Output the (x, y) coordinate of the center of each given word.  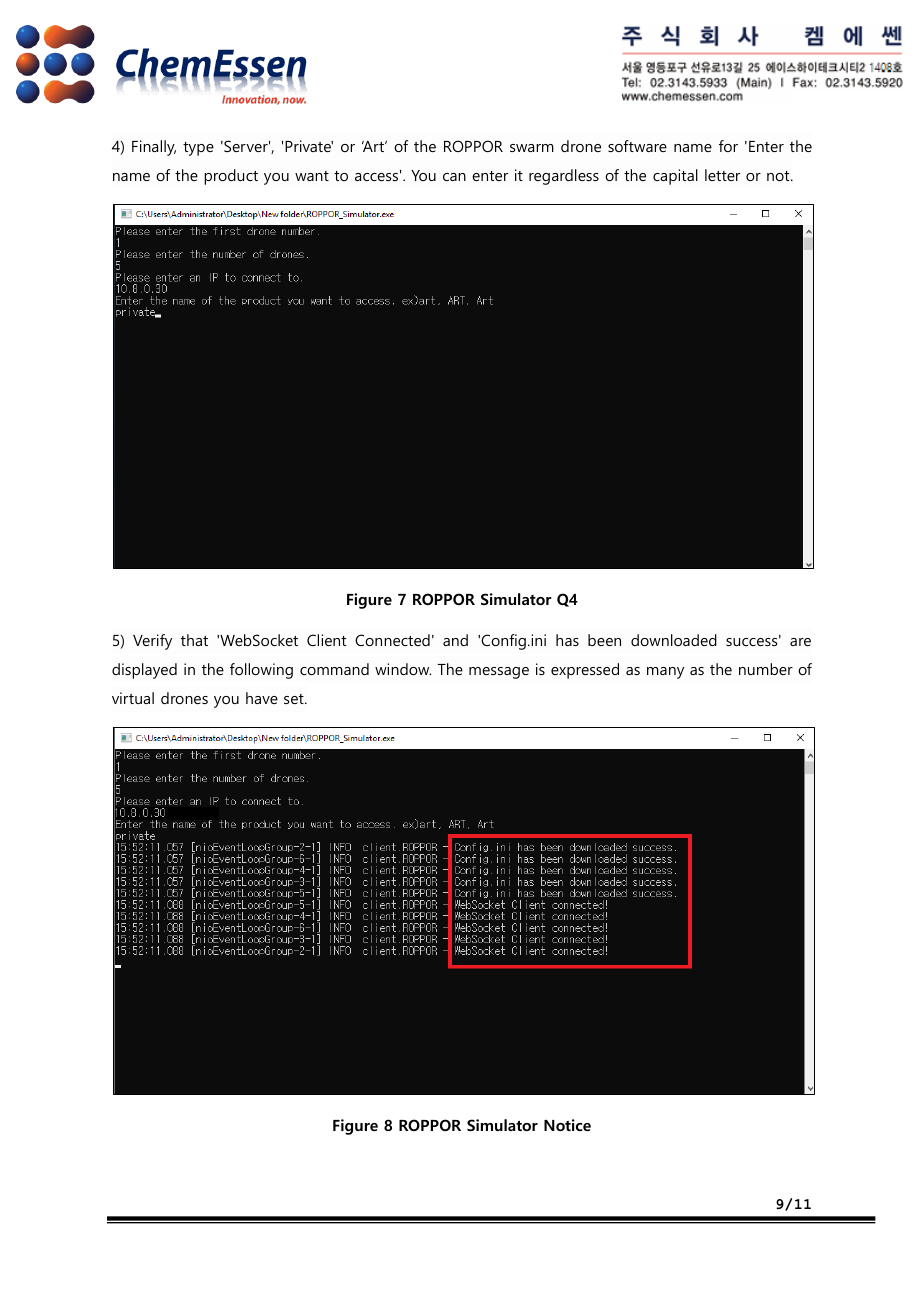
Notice (567, 1125)
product (231, 177)
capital (675, 177)
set (295, 699)
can (454, 177)
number (766, 669)
